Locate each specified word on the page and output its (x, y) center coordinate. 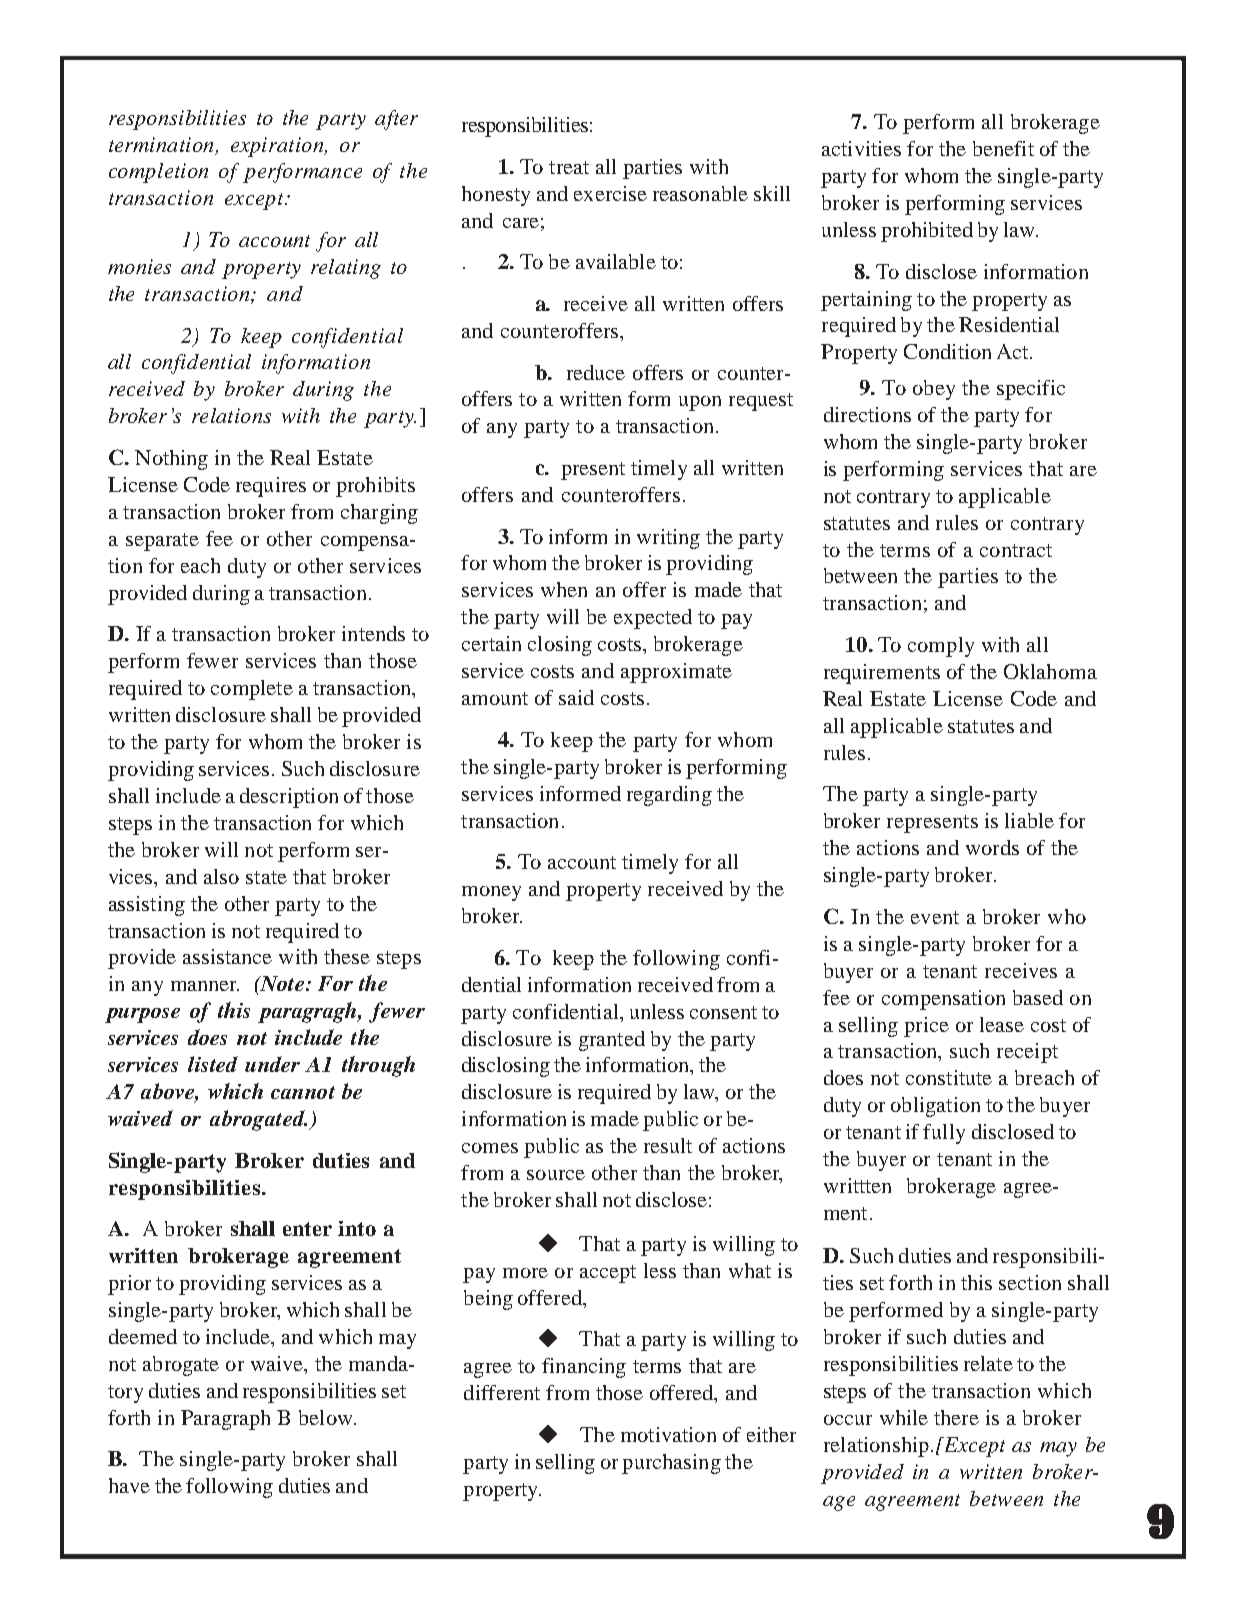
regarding (669, 796)
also (221, 876)
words (992, 847)
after (396, 120)
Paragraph (225, 1420)
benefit (1003, 148)
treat (569, 167)
